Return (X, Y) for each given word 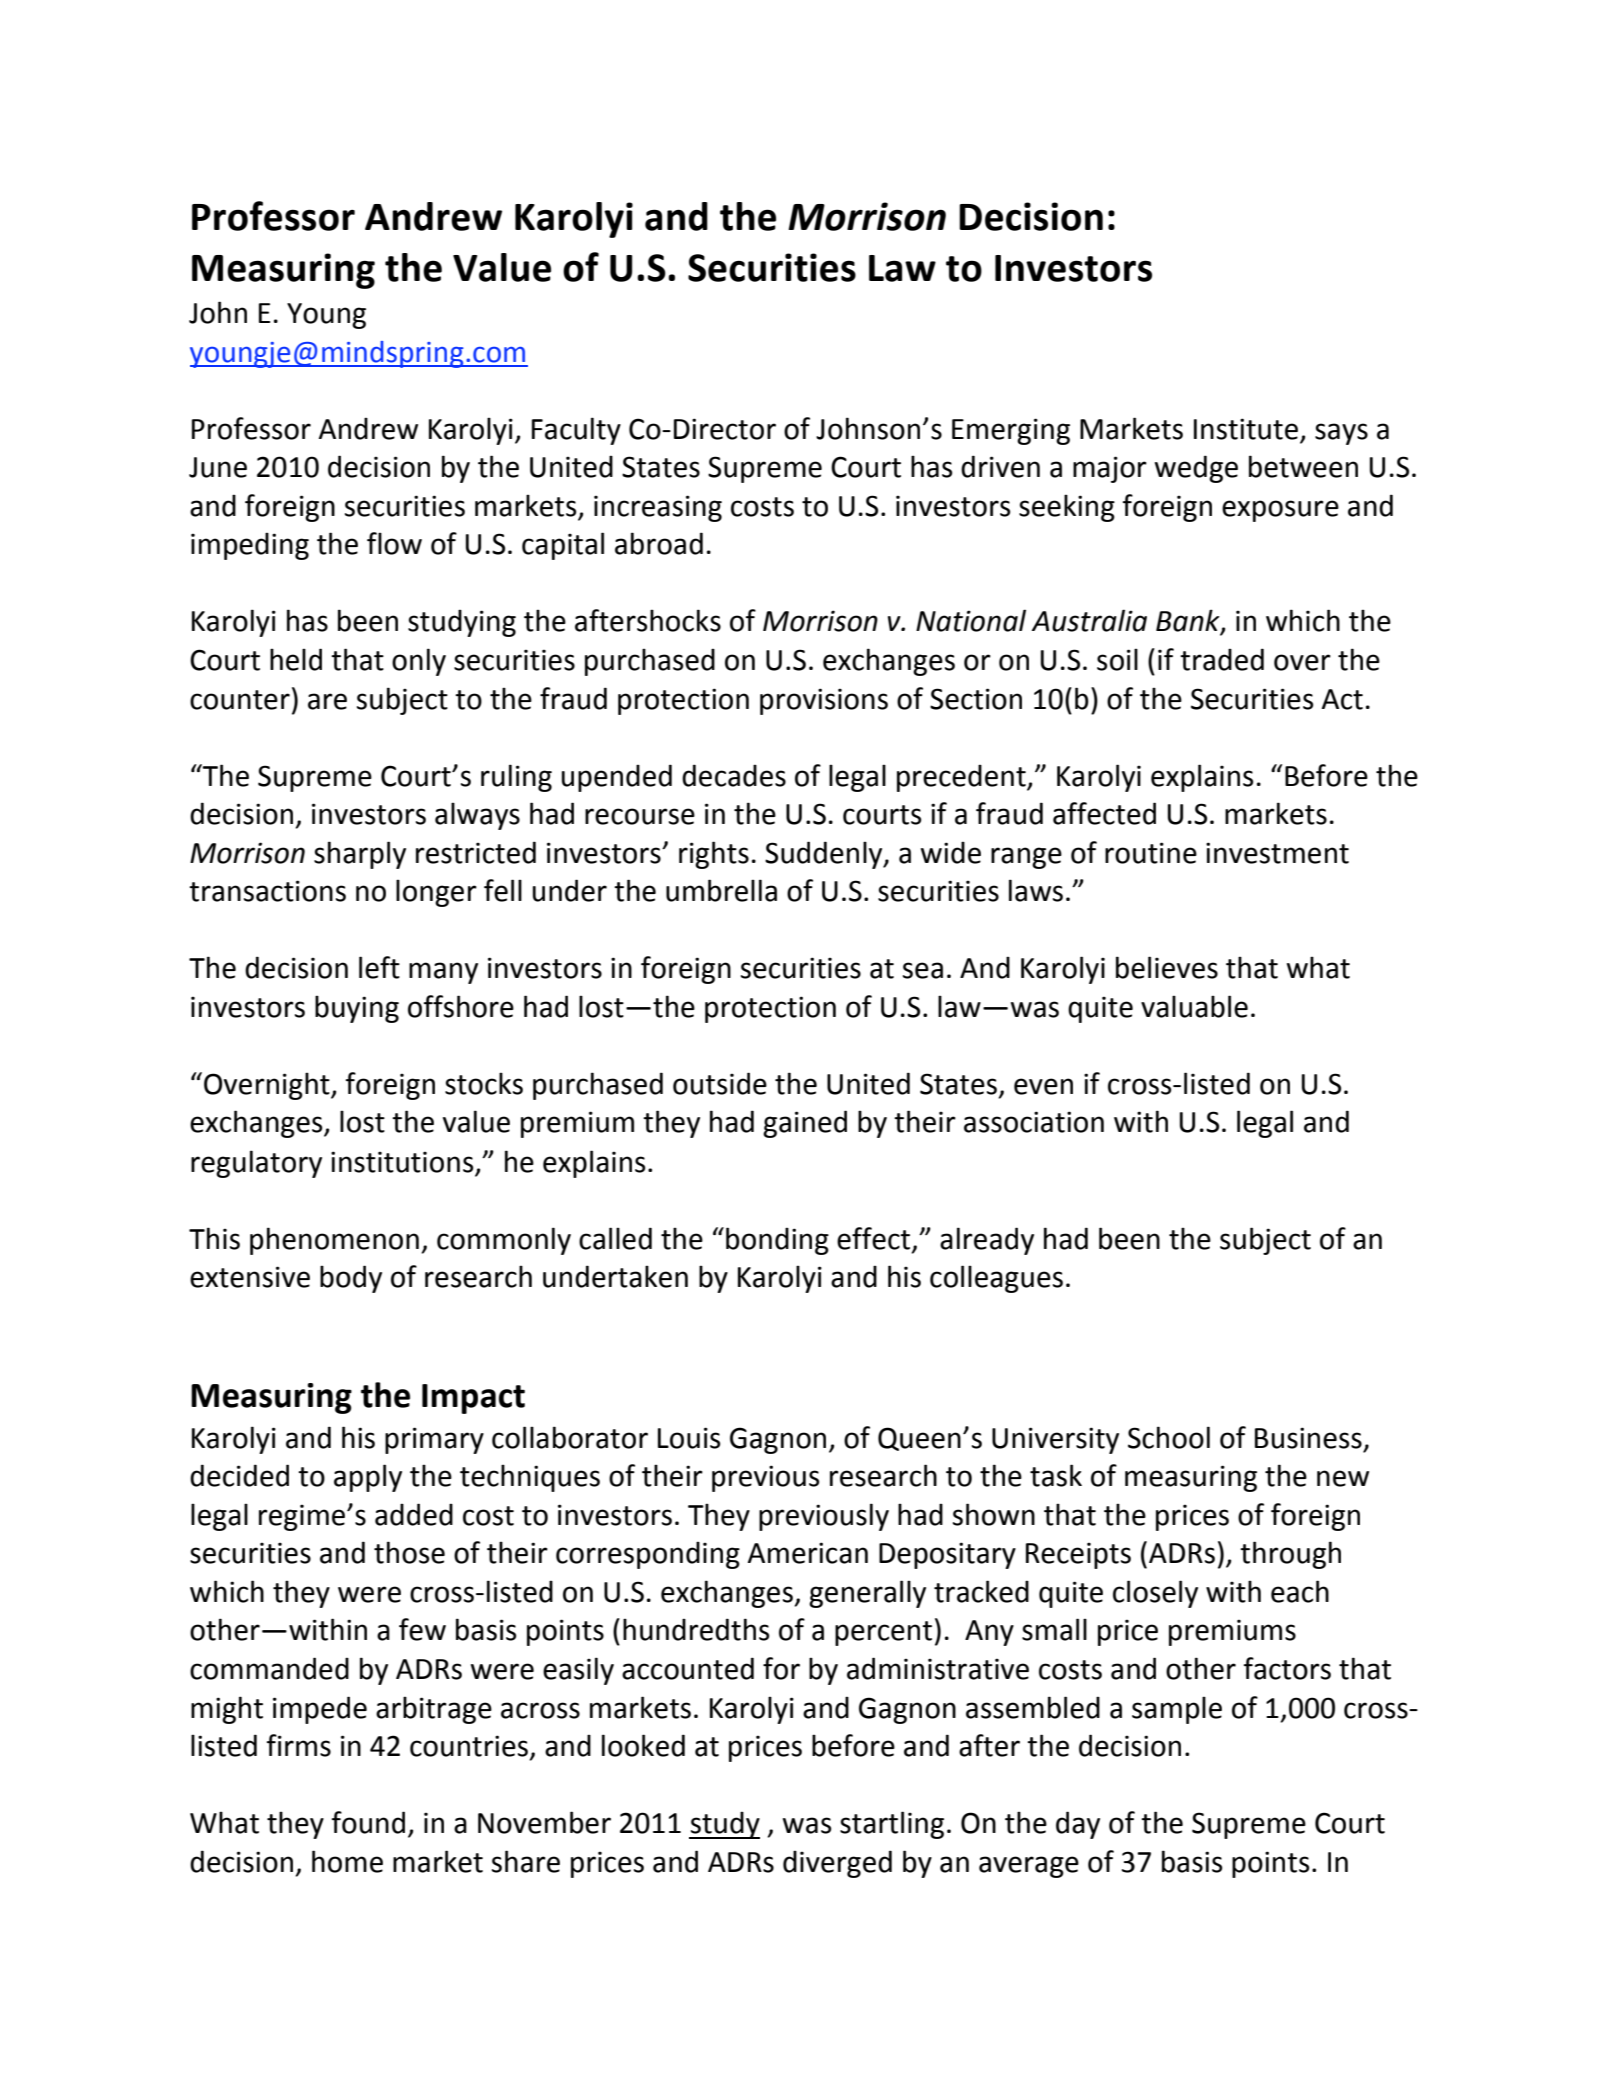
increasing (658, 508)
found (368, 1822)
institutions (402, 1162)
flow (394, 543)
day (1078, 1825)
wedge (1196, 469)
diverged (837, 1864)
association (1034, 1122)
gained (805, 1124)
